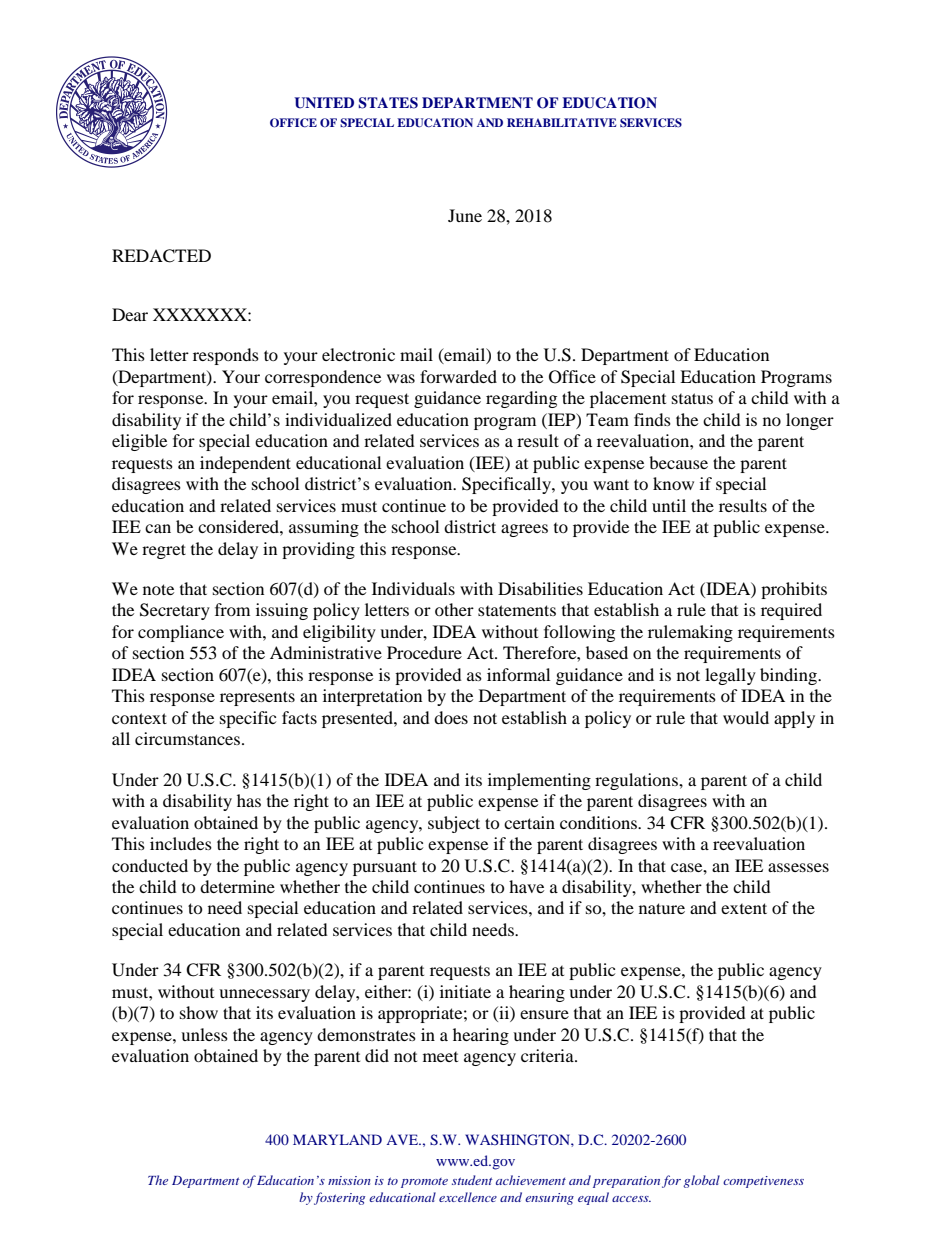  Describe the element at coordinates (692, 398) in the page. I see `status` at that location.
